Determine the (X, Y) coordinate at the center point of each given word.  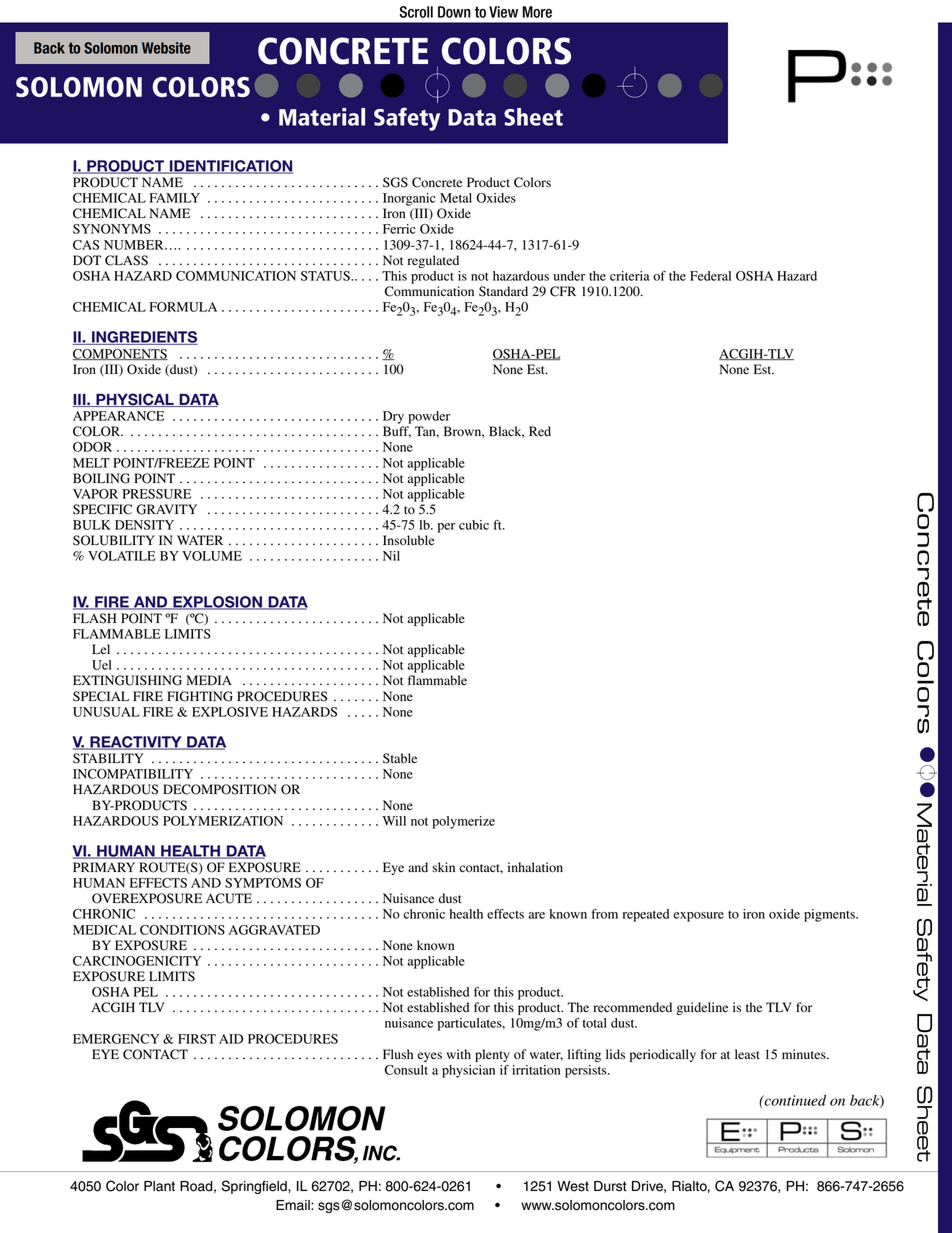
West (573, 1186)
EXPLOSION (217, 603)
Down (454, 12)
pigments (830, 915)
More (537, 12)
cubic (474, 525)
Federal (710, 276)
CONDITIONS (182, 930)
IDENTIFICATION (230, 167)
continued (794, 1100)
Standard (503, 291)
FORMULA (183, 307)
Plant (159, 1186)
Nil (391, 556)
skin (443, 867)
